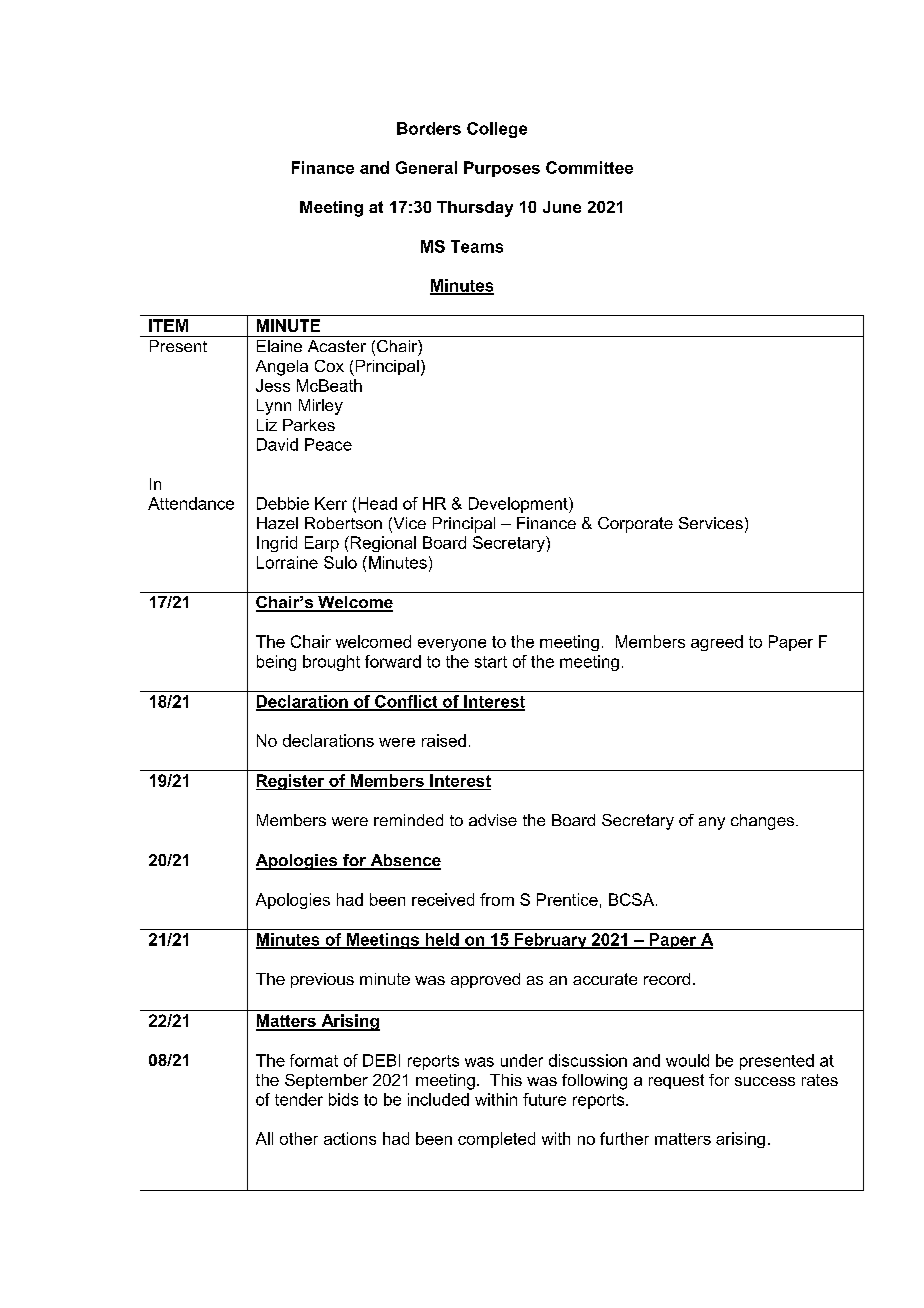  Describe the element at coordinates (426, 167) in the document. I see `General` at that location.
